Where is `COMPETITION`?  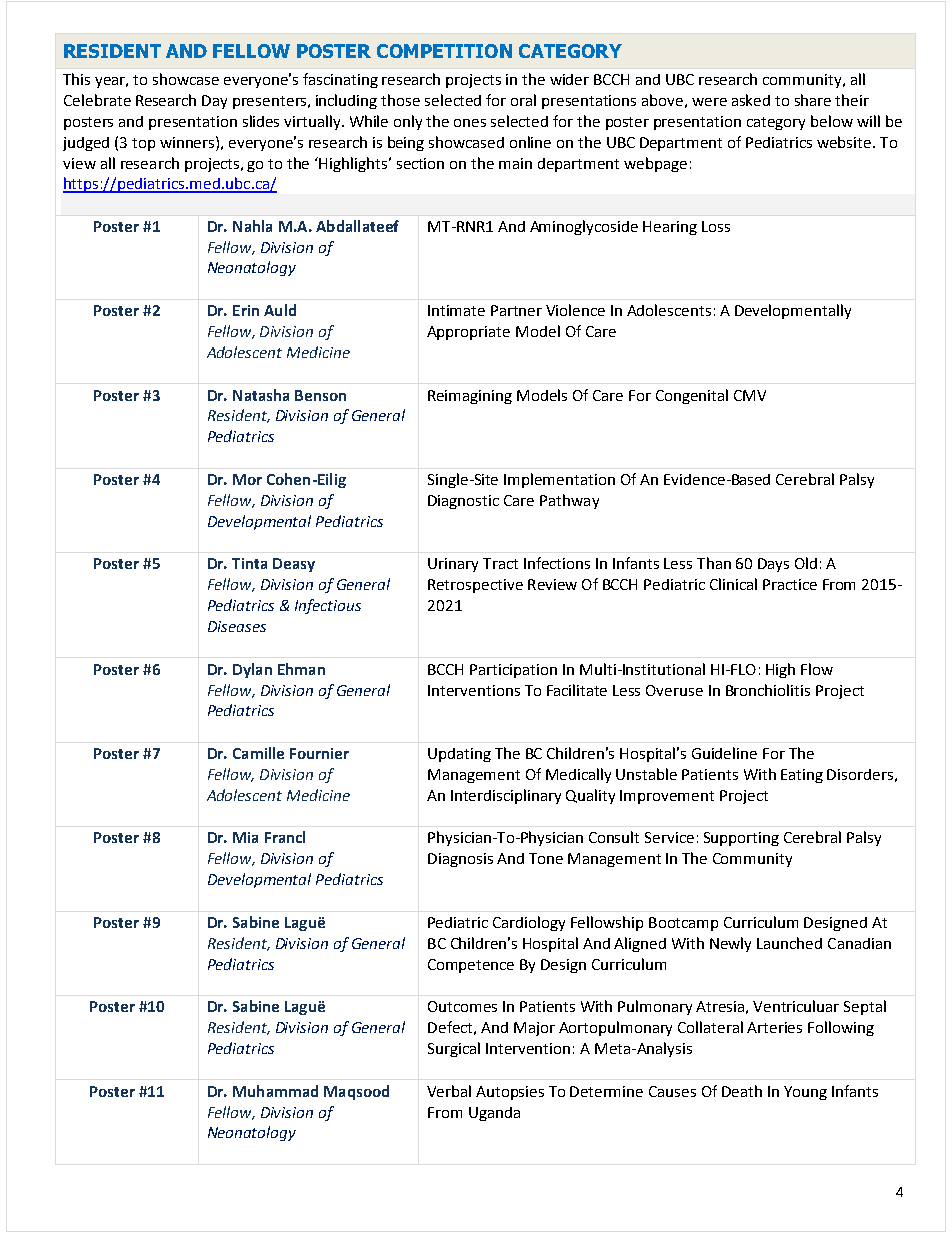
COMPETITION is located at coordinates (444, 51).
